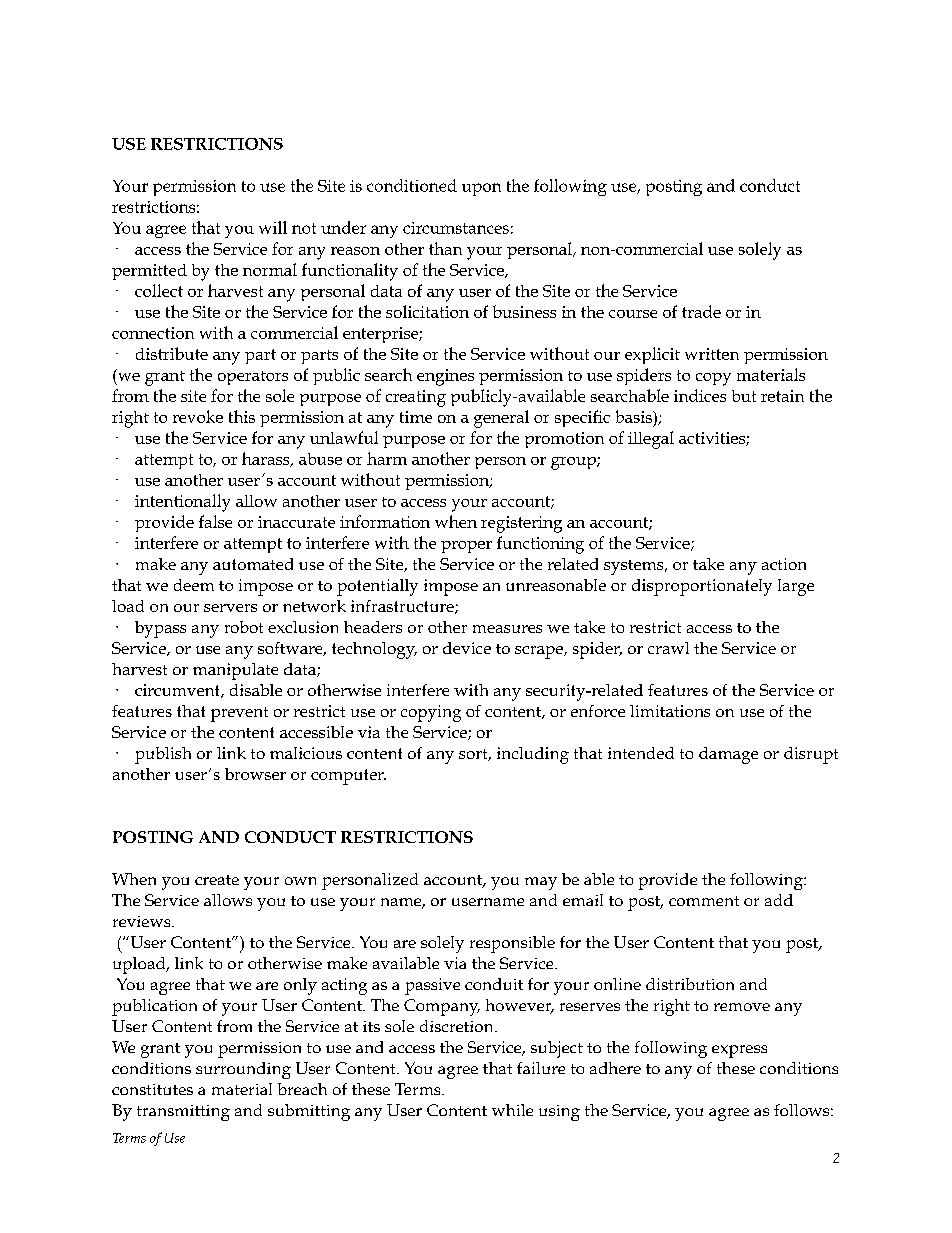  Describe the element at coordinates (273, 227) in the page. I see `will` at that location.
